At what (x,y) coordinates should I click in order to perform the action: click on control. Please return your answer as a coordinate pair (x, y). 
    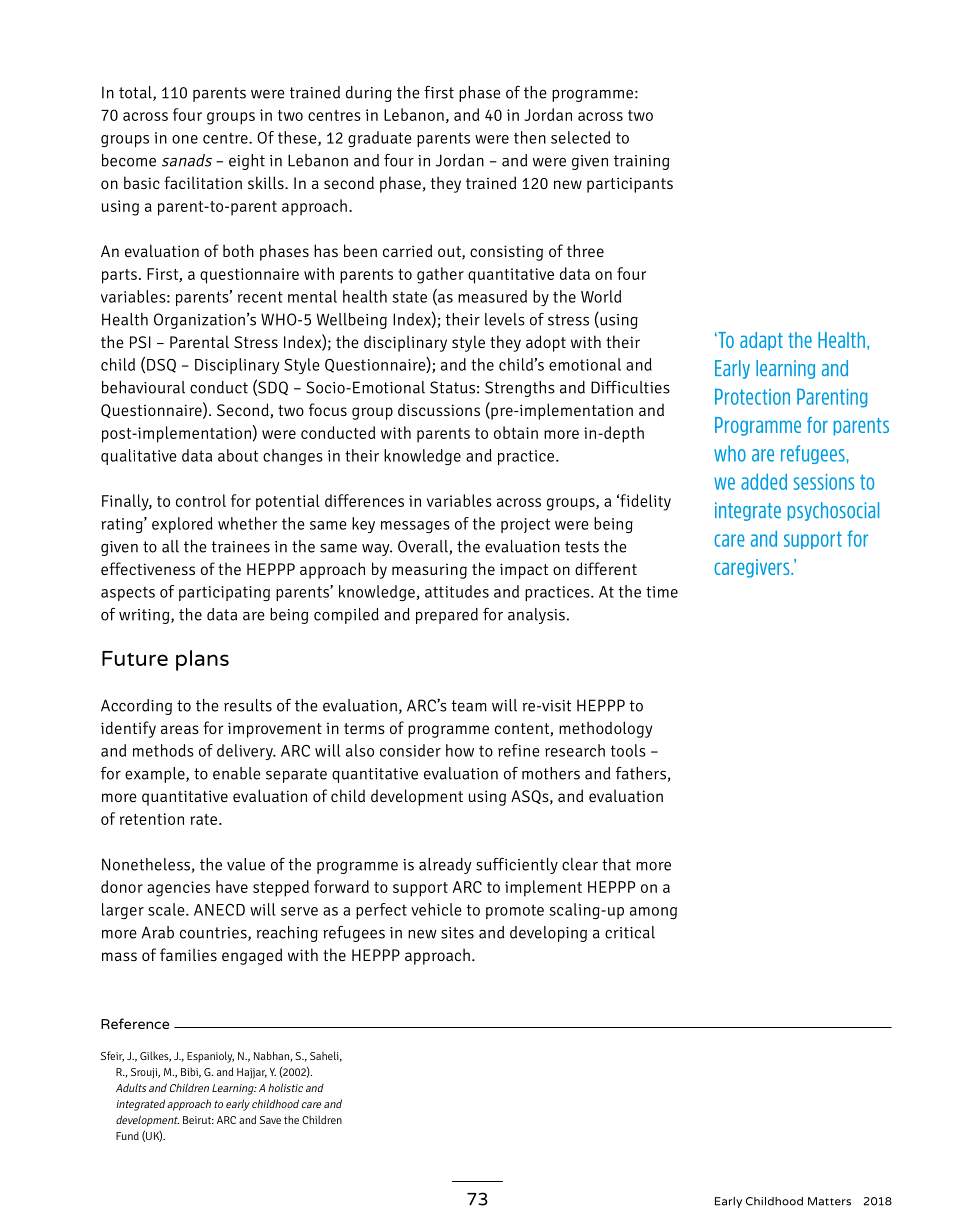
    Looking at the image, I should click on (201, 500).
